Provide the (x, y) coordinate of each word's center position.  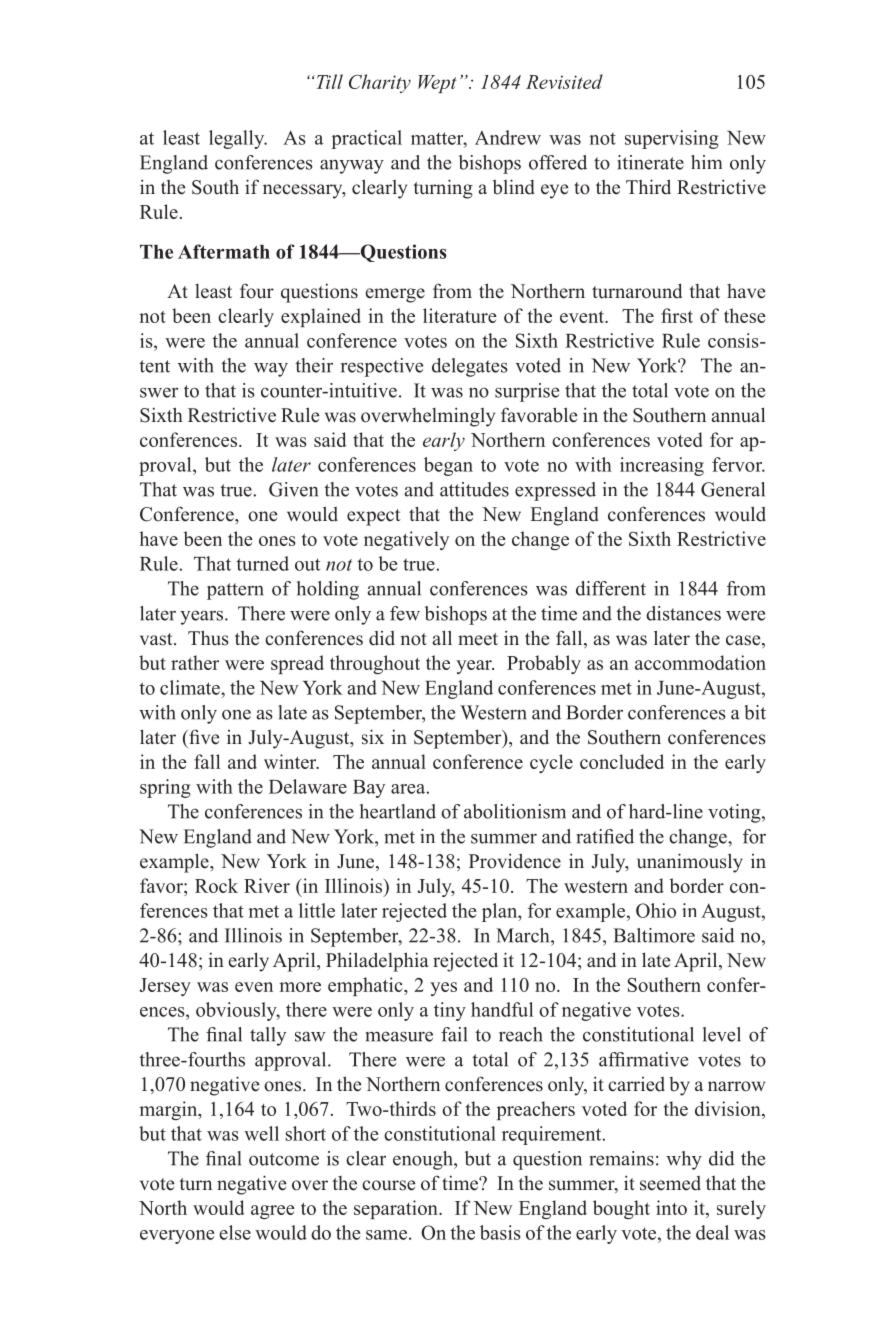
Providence (515, 861)
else (235, 1232)
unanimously (690, 863)
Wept (437, 84)
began (448, 466)
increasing (662, 466)
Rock (216, 885)
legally (238, 139)
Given (293, 489)
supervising (672, 139)
